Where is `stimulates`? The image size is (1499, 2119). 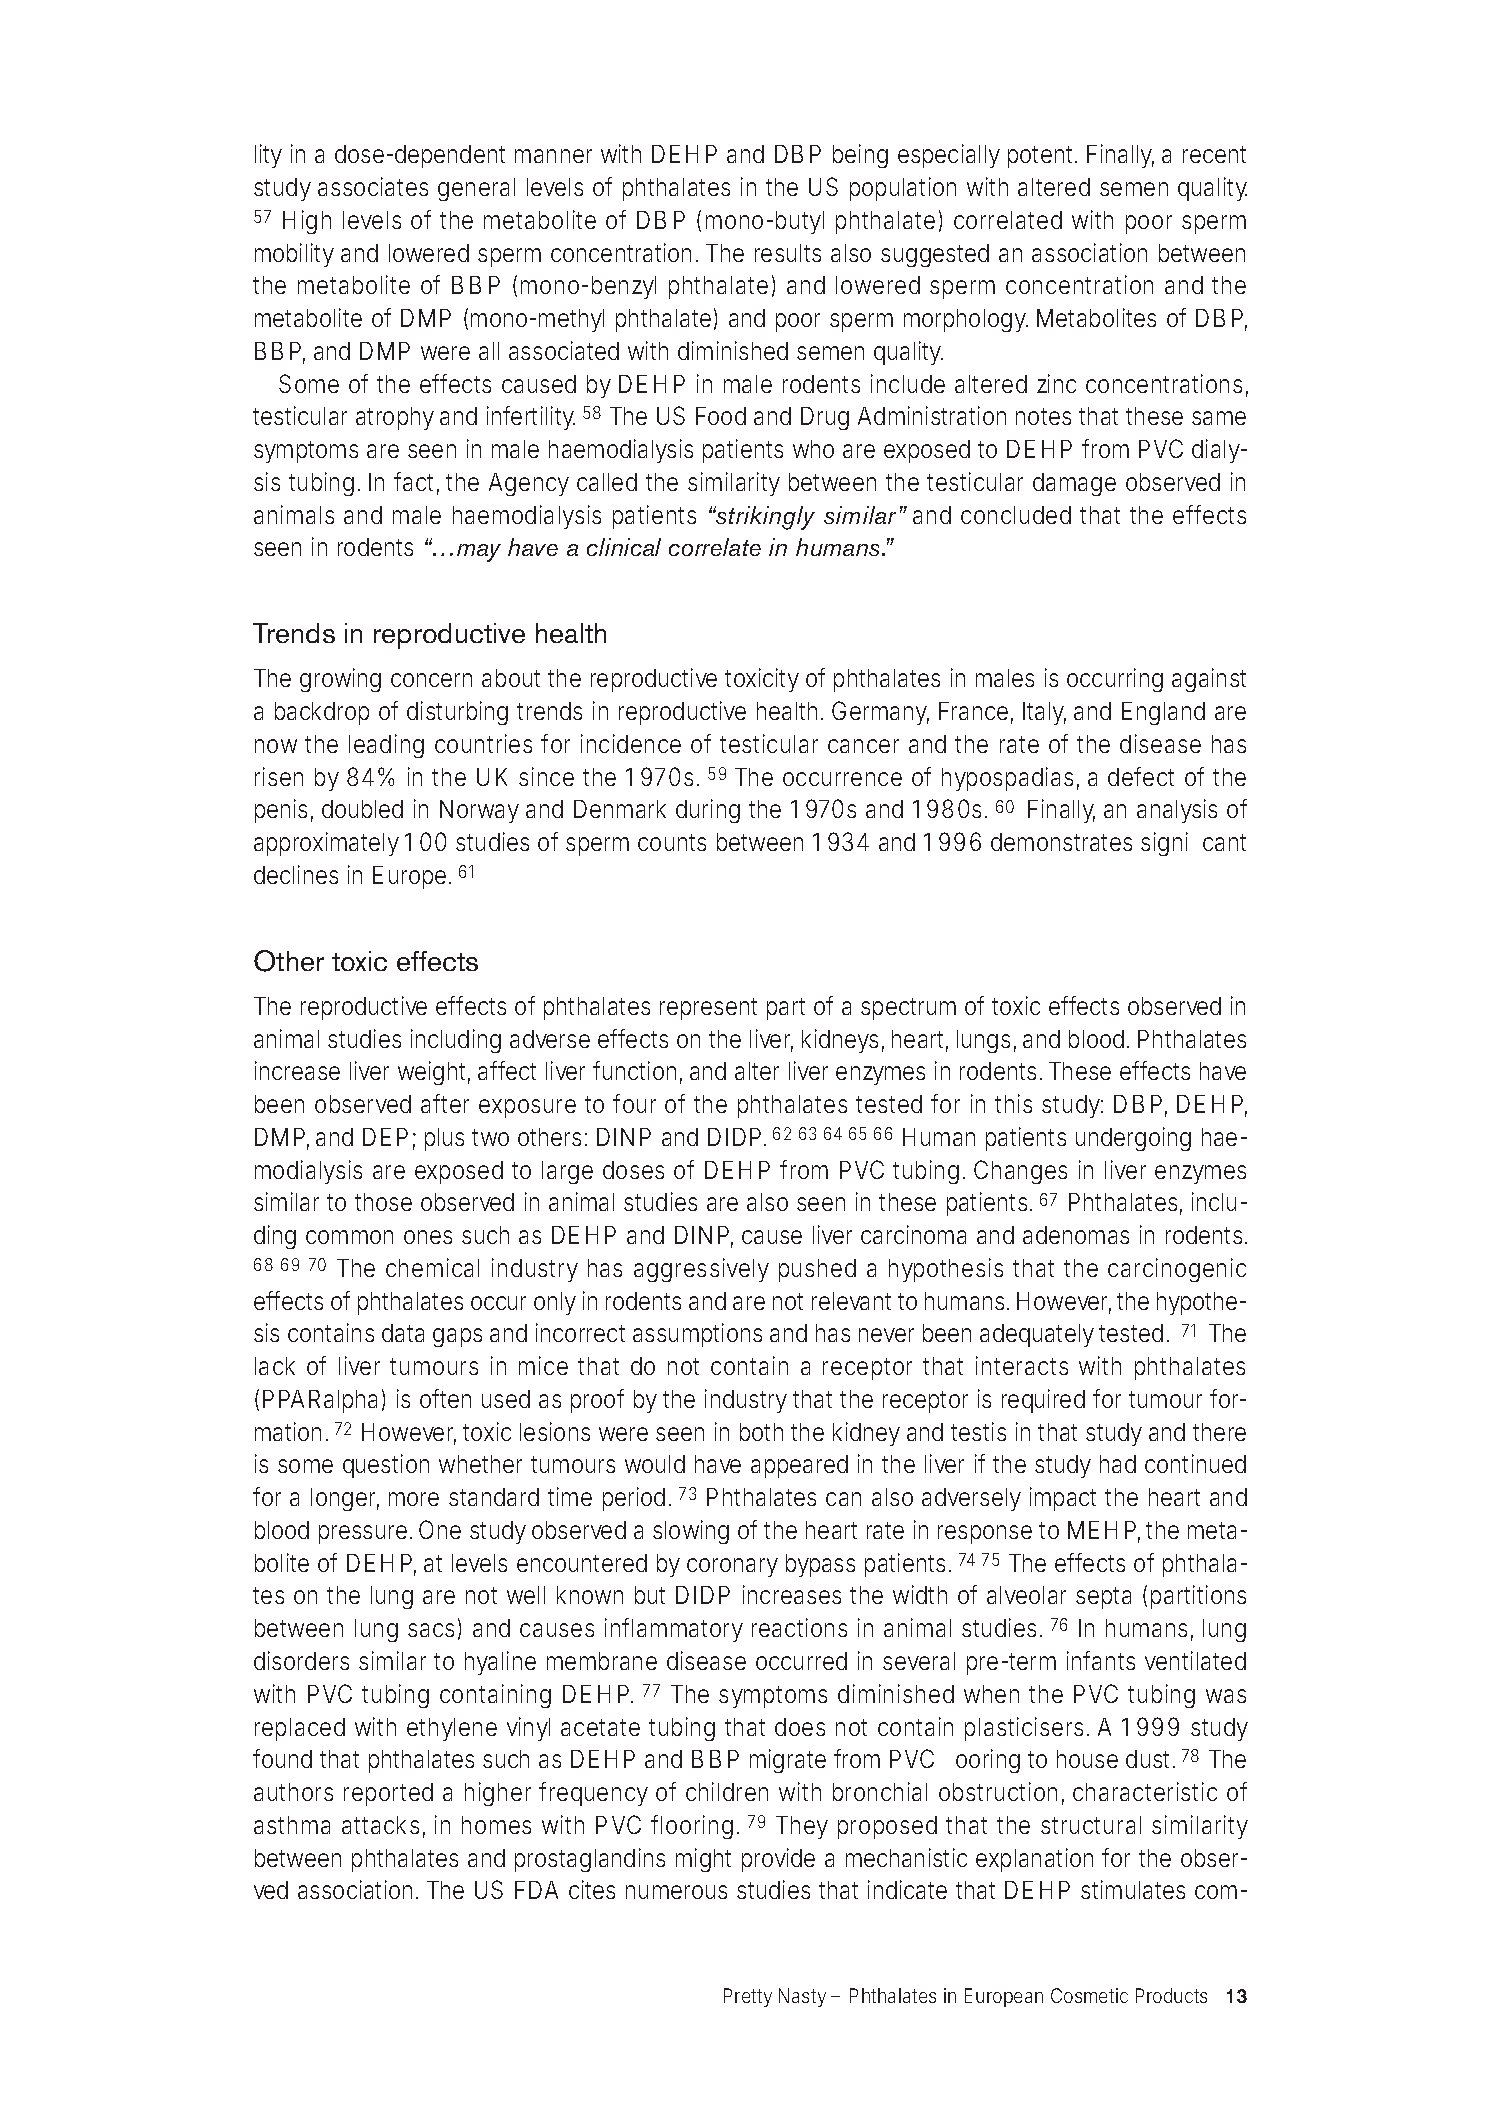 stimulates is located at coordinates (1133, 1889).
